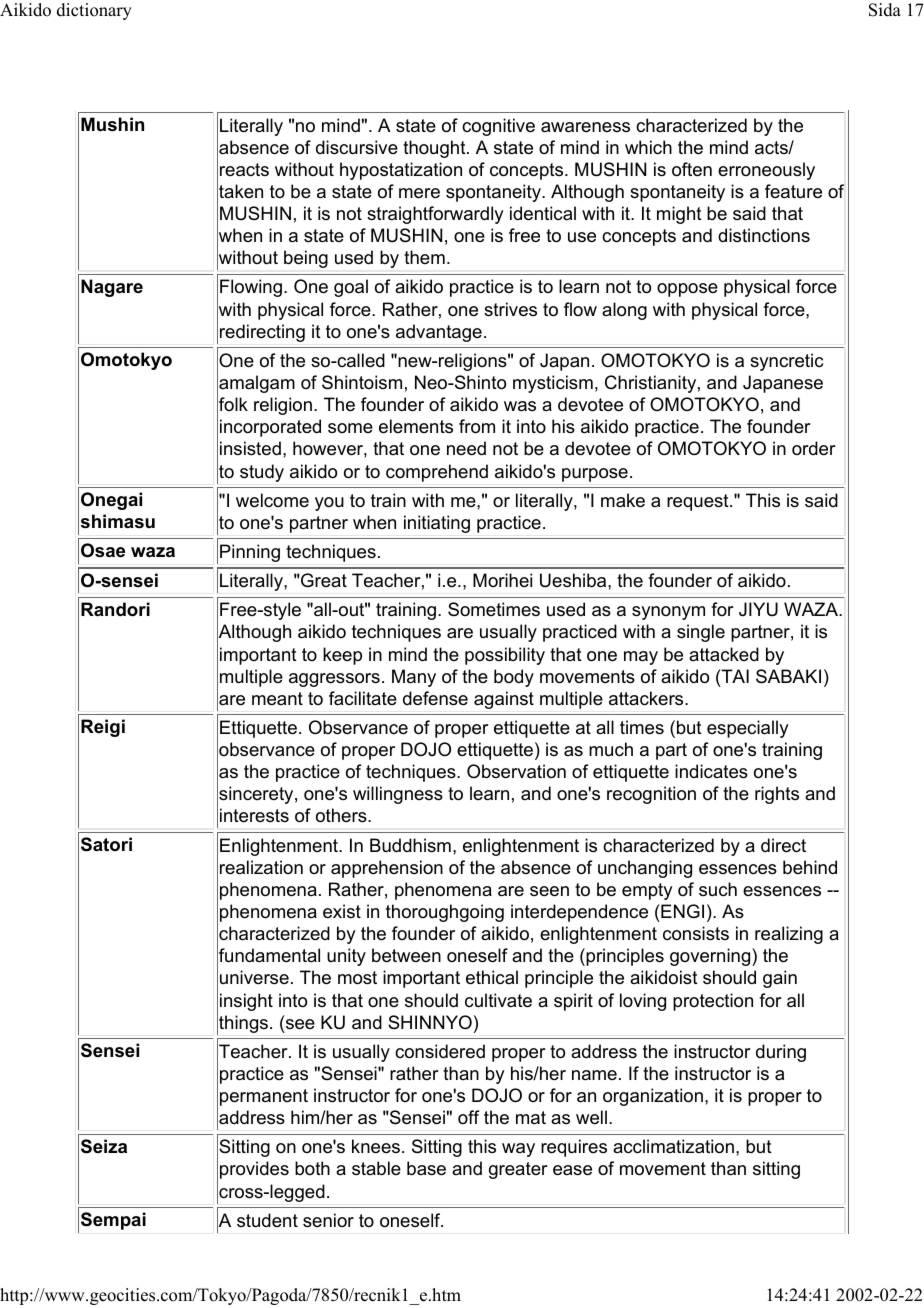 This page has height=1308, width=924. What do you see at coordinates (648, 147) in the page?
I see `which` at bounding box center [648, 147].
